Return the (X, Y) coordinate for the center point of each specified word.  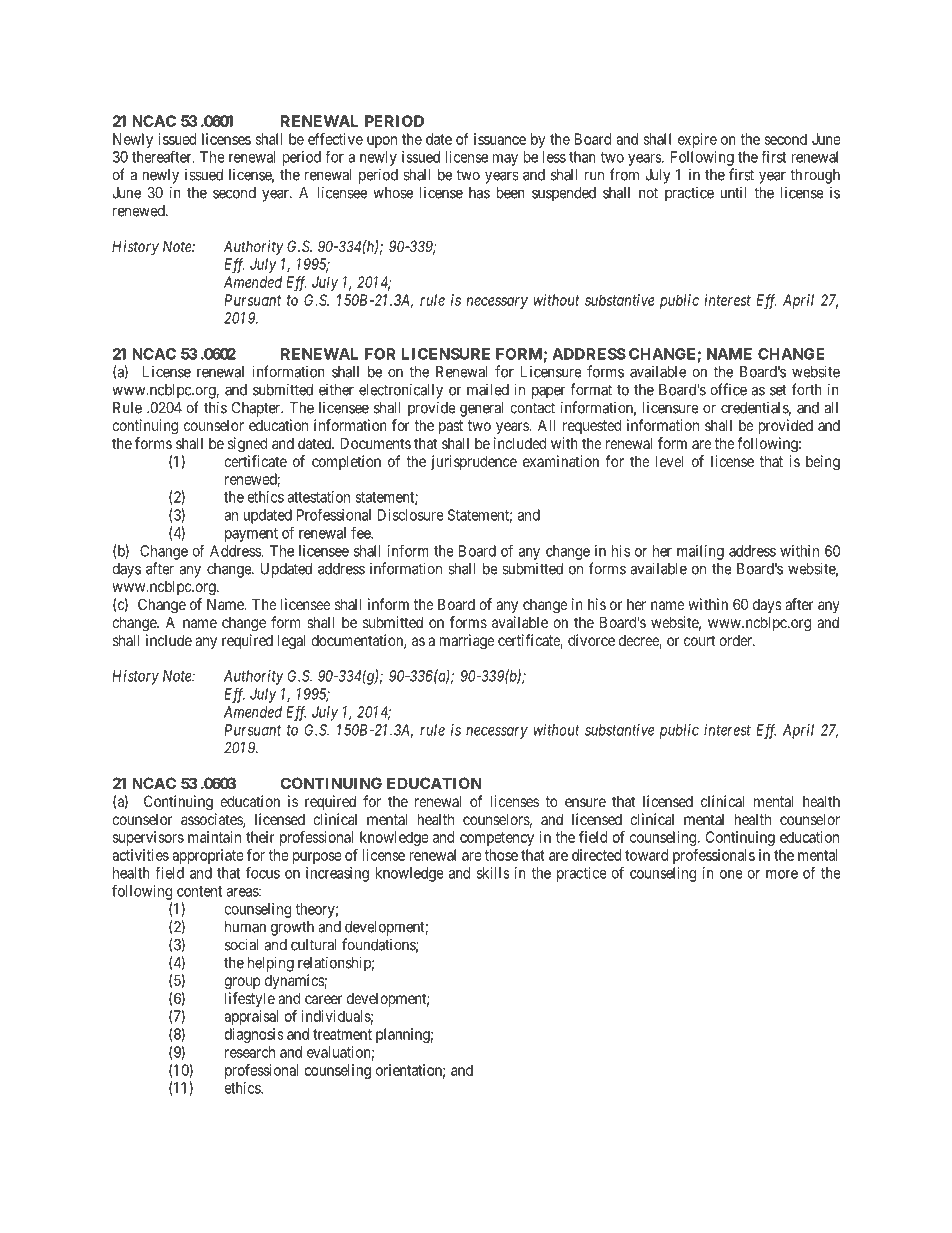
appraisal (251, 1017)
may (505, 160)
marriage (467, 642)
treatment (342, 1034)
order (736, 640)
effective (335, 139)
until (734, 192)
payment (251, 535)
